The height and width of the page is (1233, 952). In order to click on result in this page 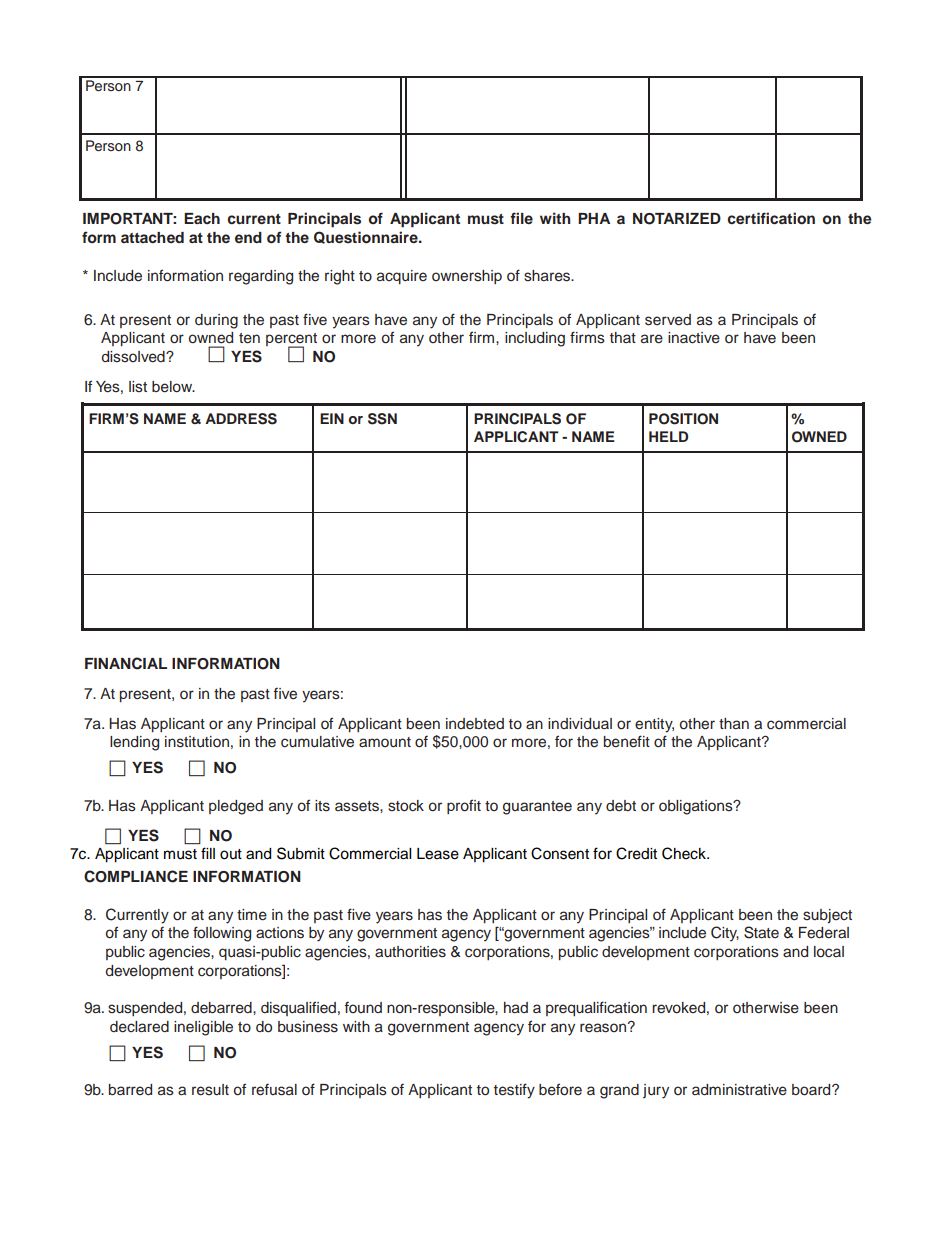, I will do `click(210, 1090)`.
